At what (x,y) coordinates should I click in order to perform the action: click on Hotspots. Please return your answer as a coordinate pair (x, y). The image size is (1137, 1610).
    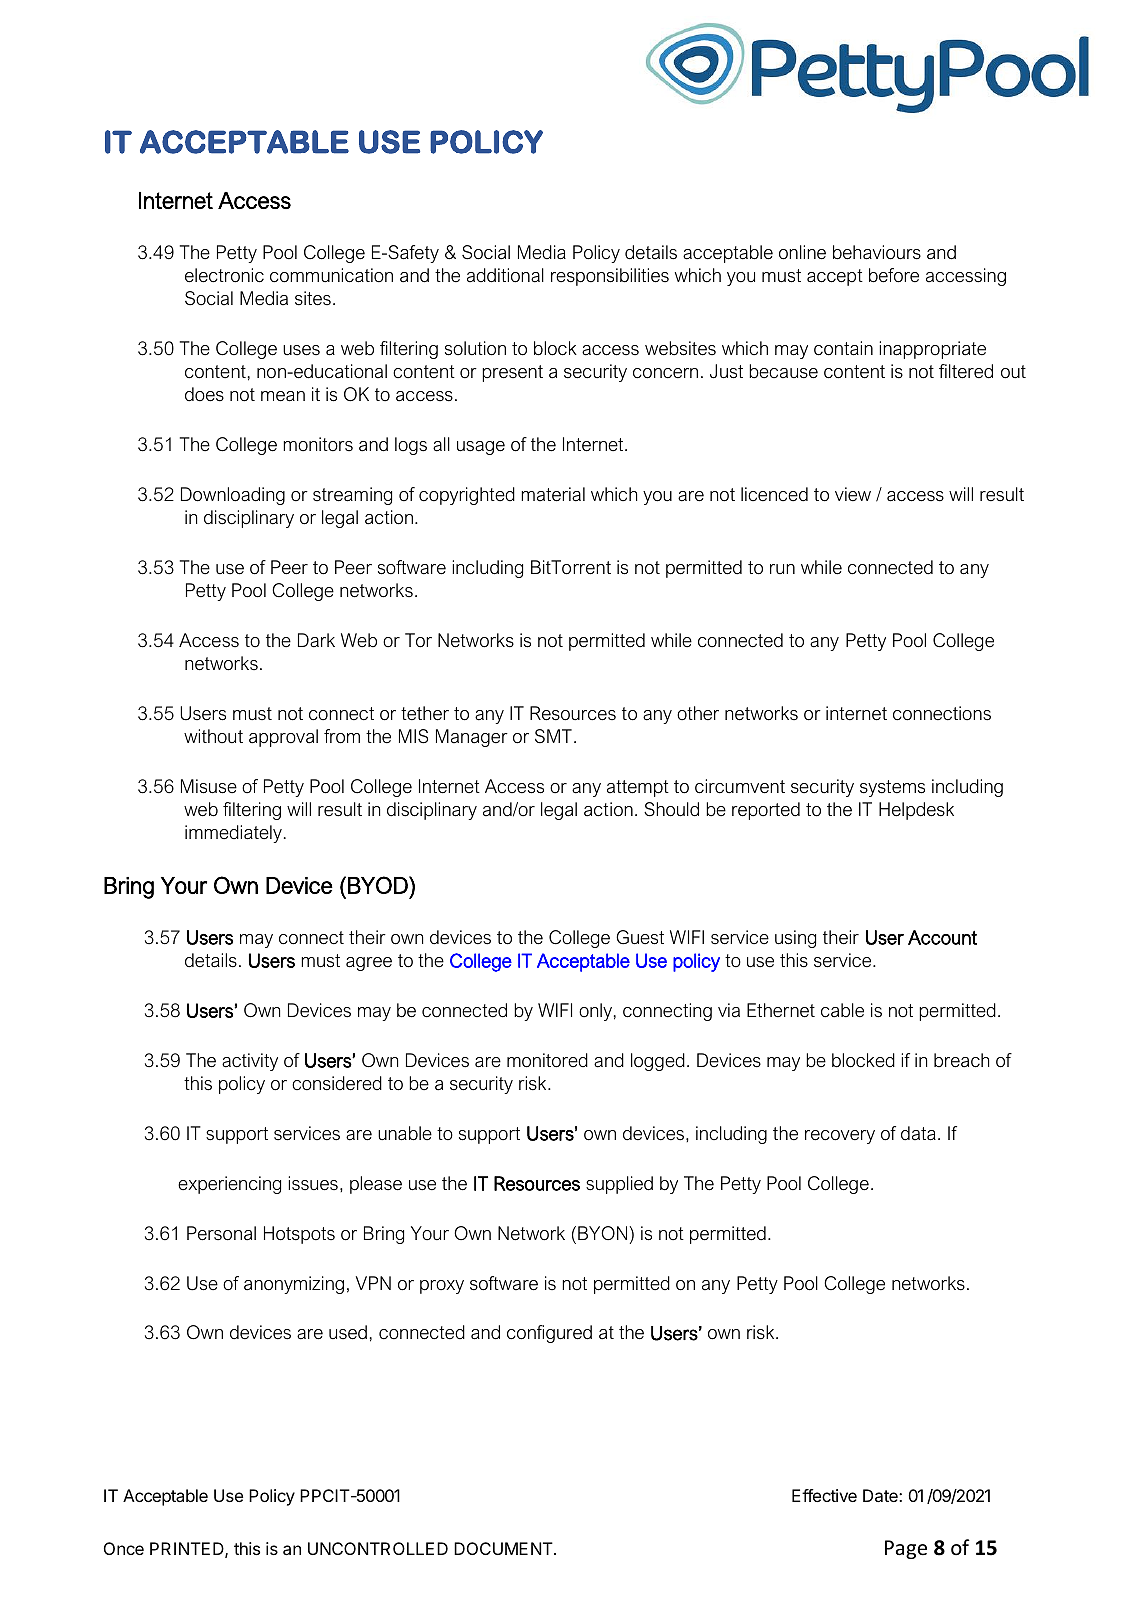
    Looking at the image, I should click on (299, 1235).
